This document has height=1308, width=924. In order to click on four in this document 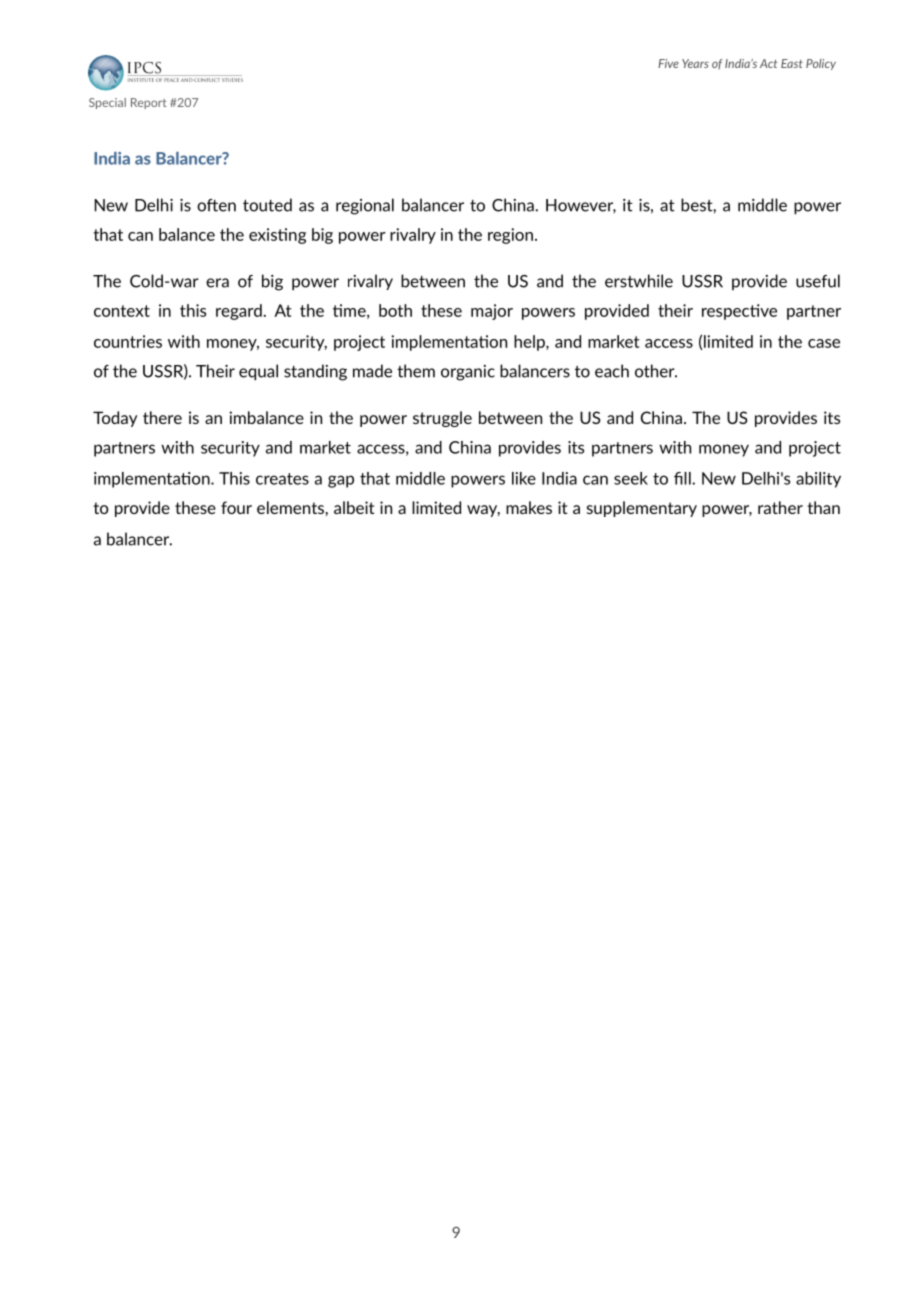, I will do `click(236, 507)`.
